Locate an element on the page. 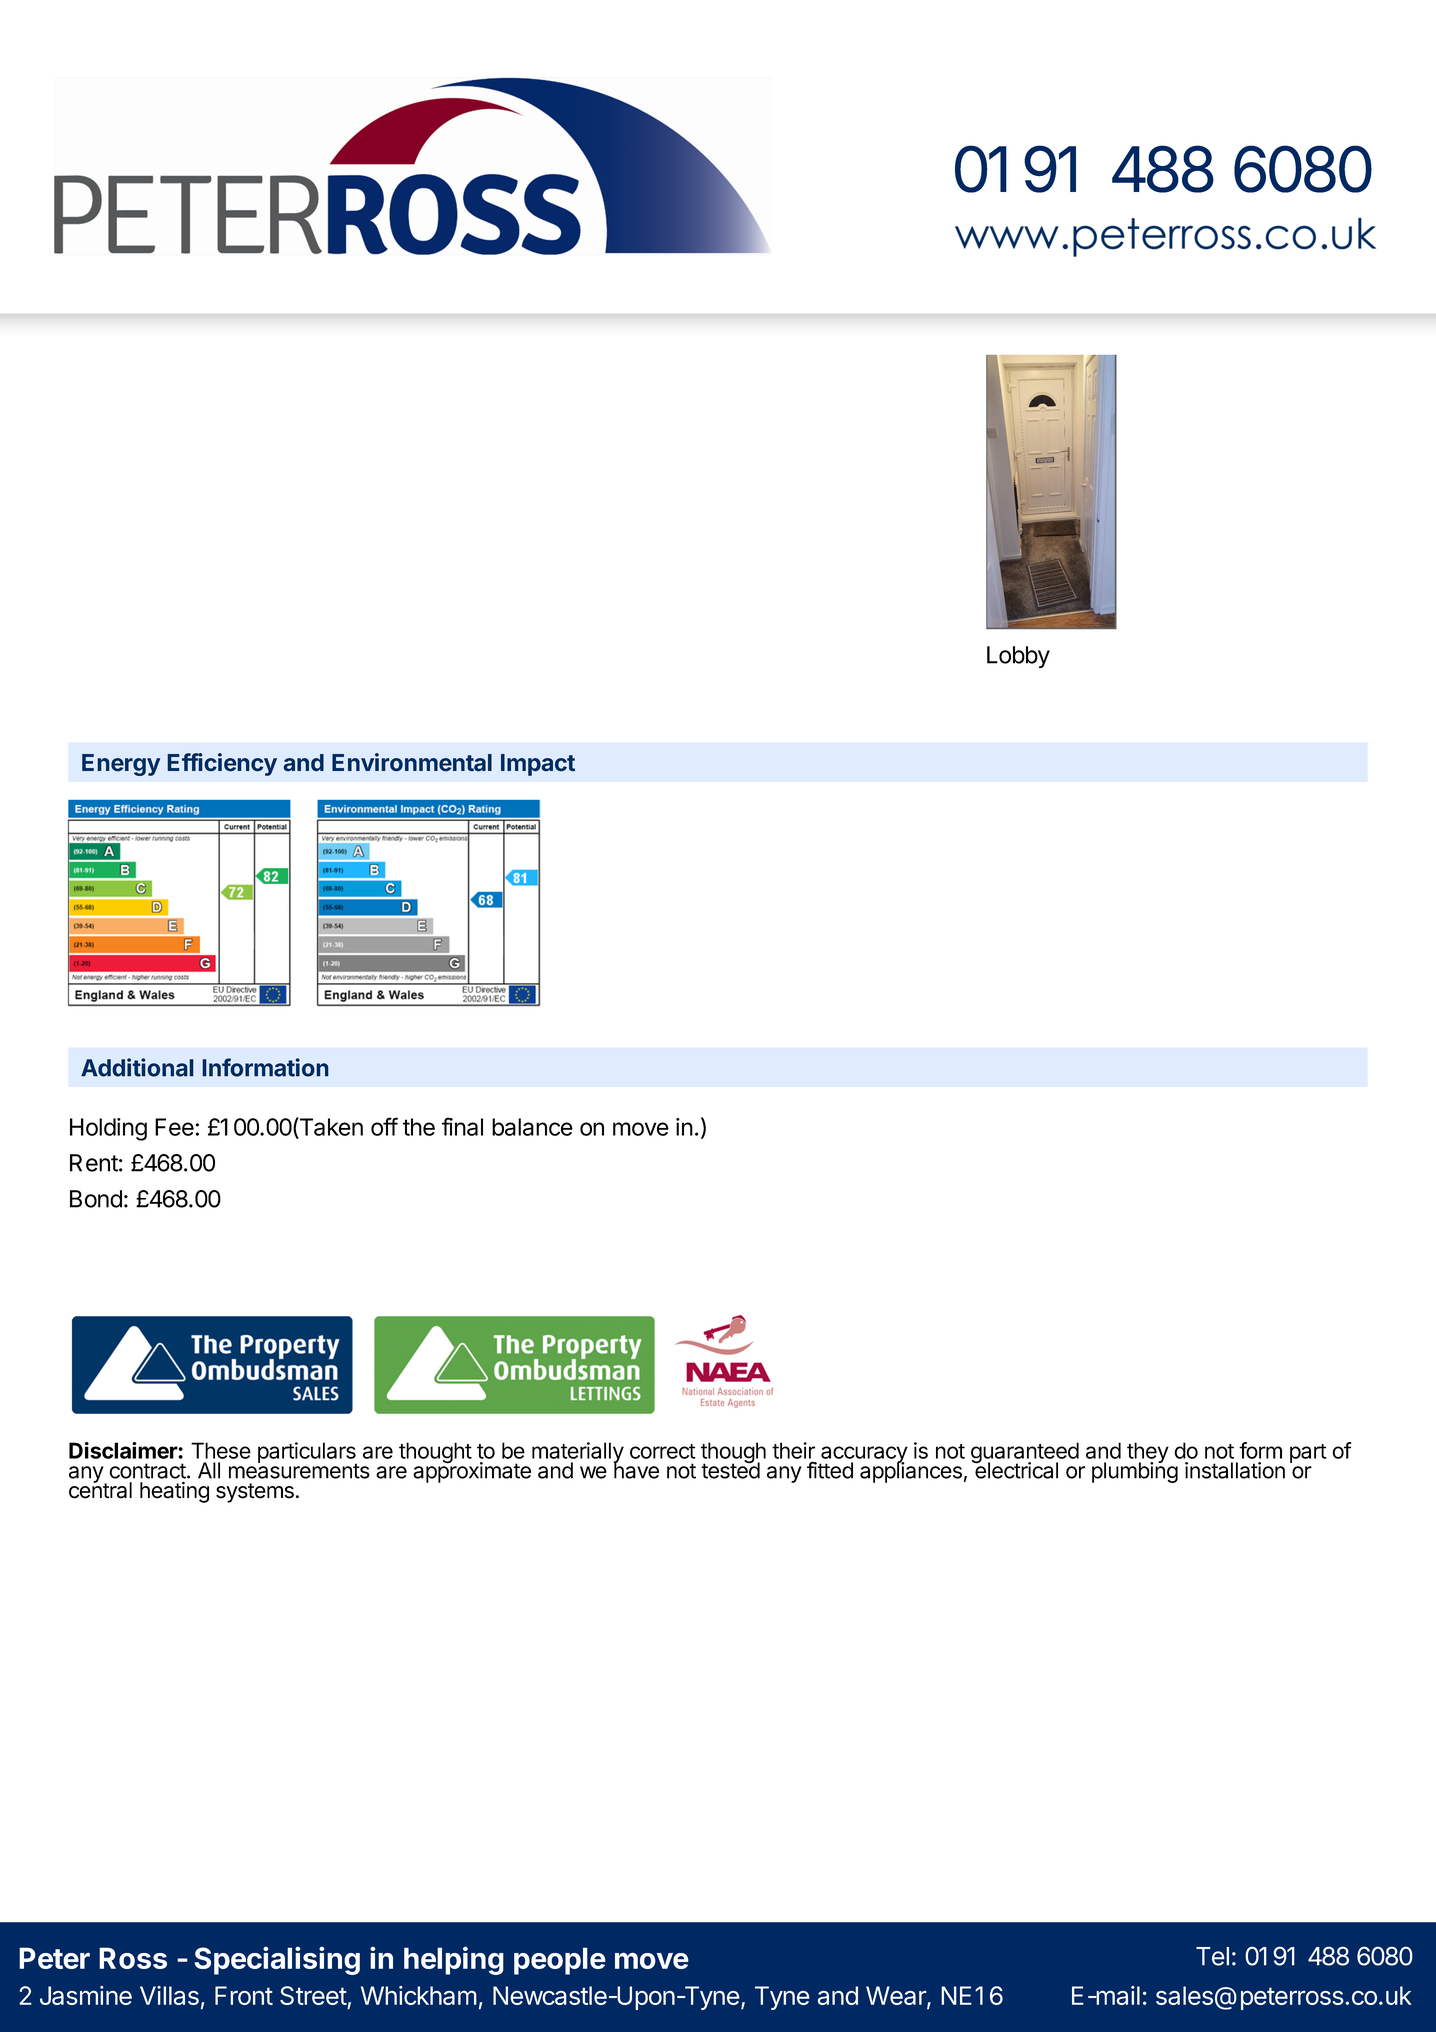  These is located at coordinates (221, 1450).
